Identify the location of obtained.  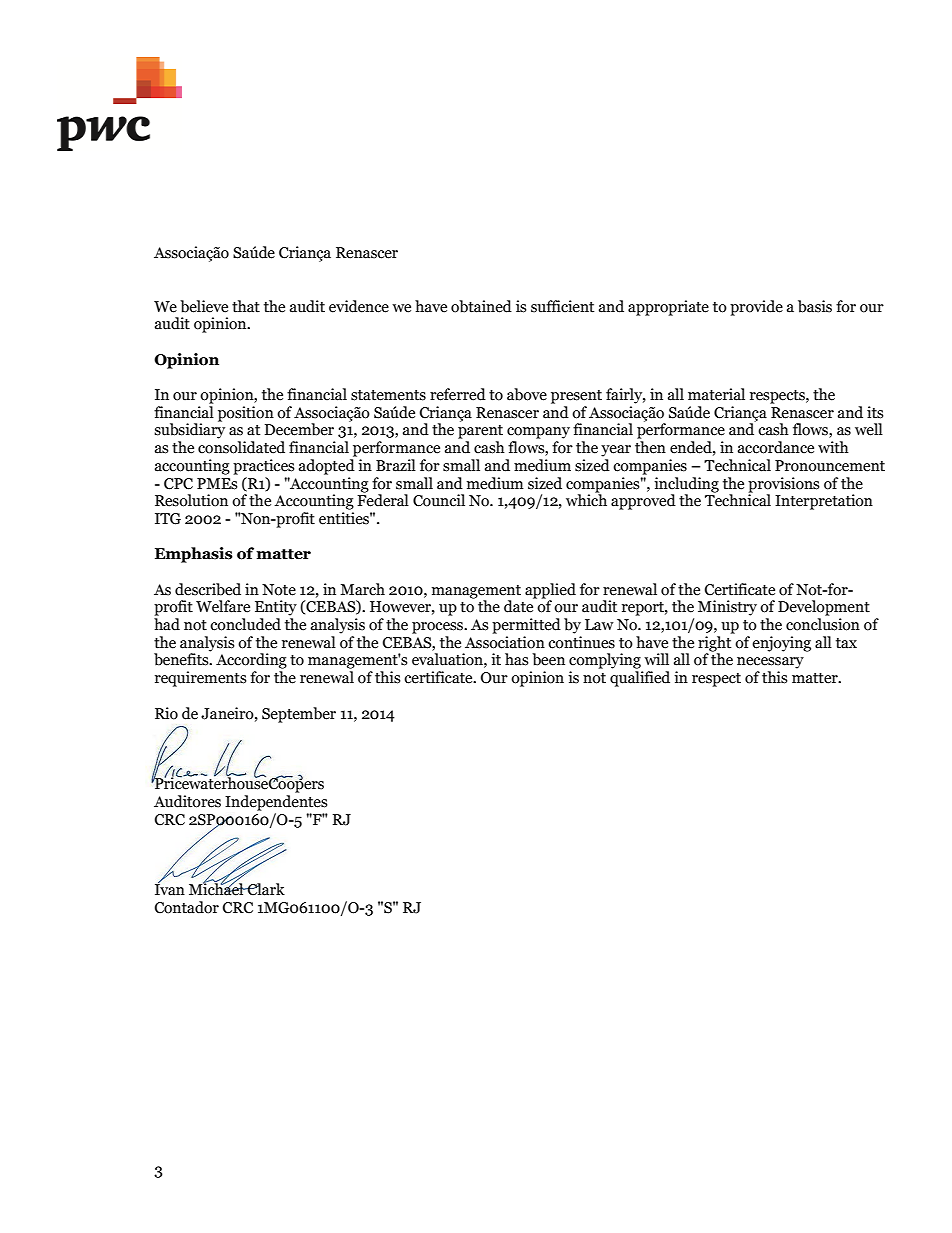
(481, 306).
